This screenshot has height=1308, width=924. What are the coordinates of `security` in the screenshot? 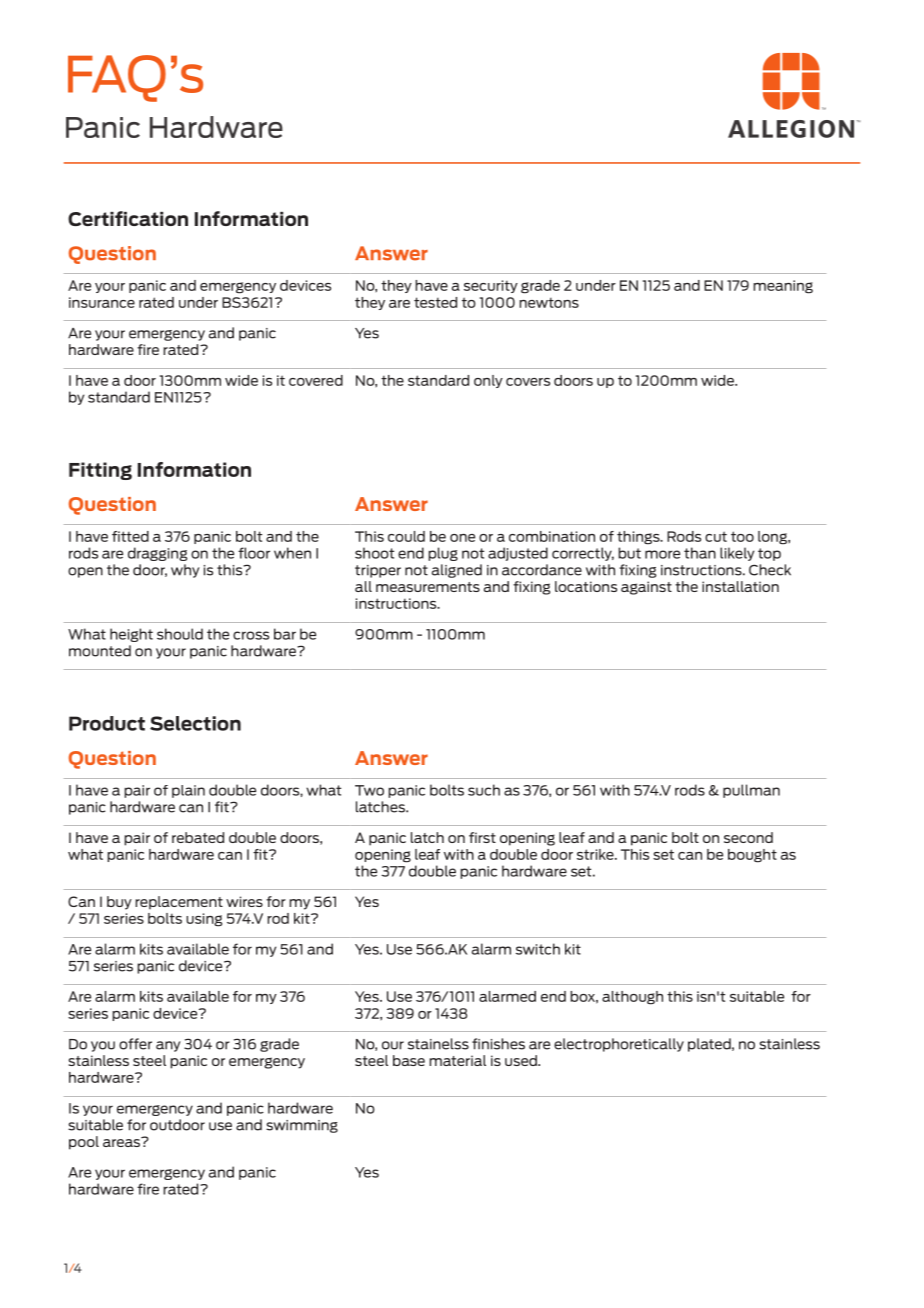 It's located at (491, 286).
